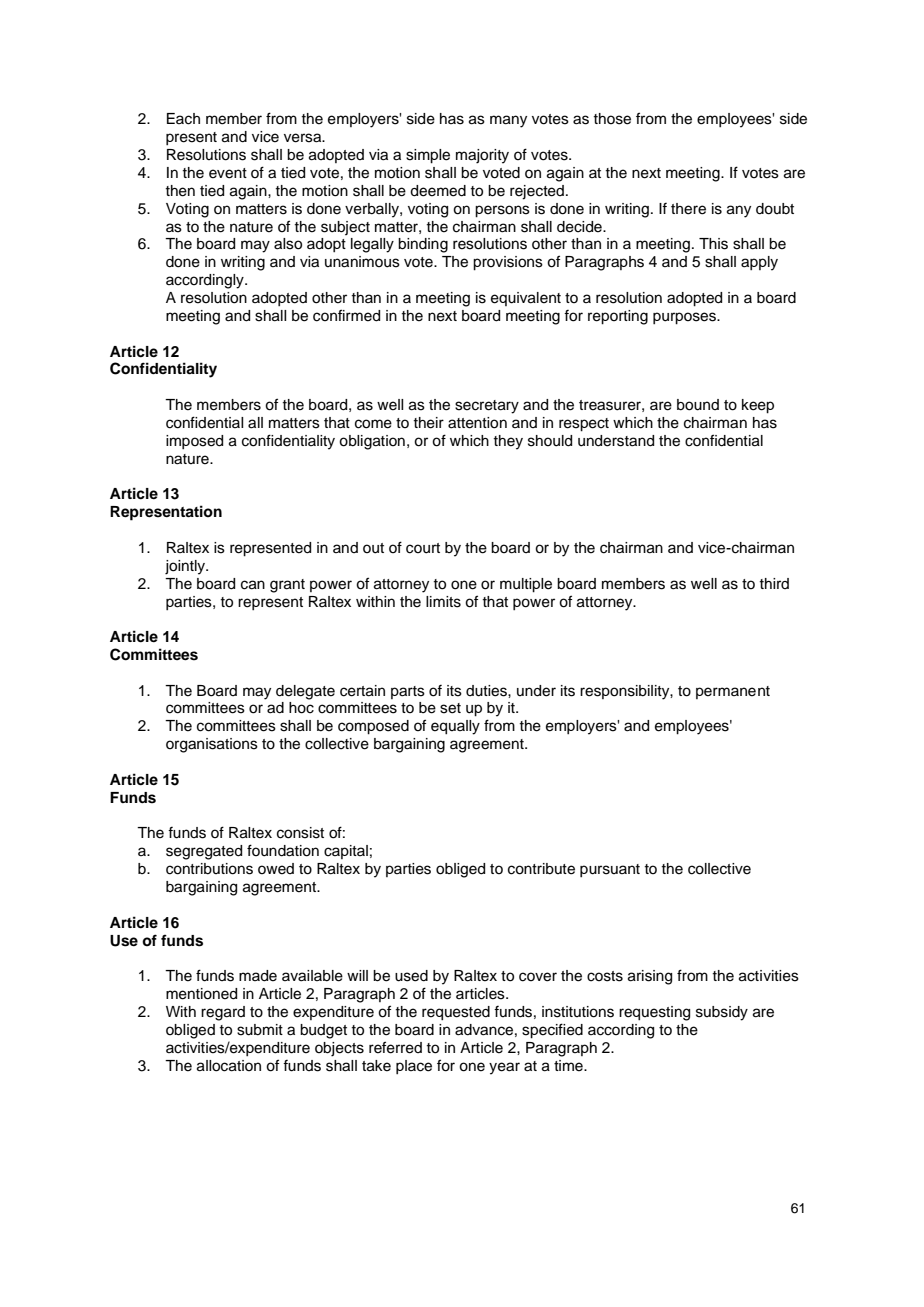 This document has width=924, height=1307. I want to click on equivalent, so click(526, 299).
